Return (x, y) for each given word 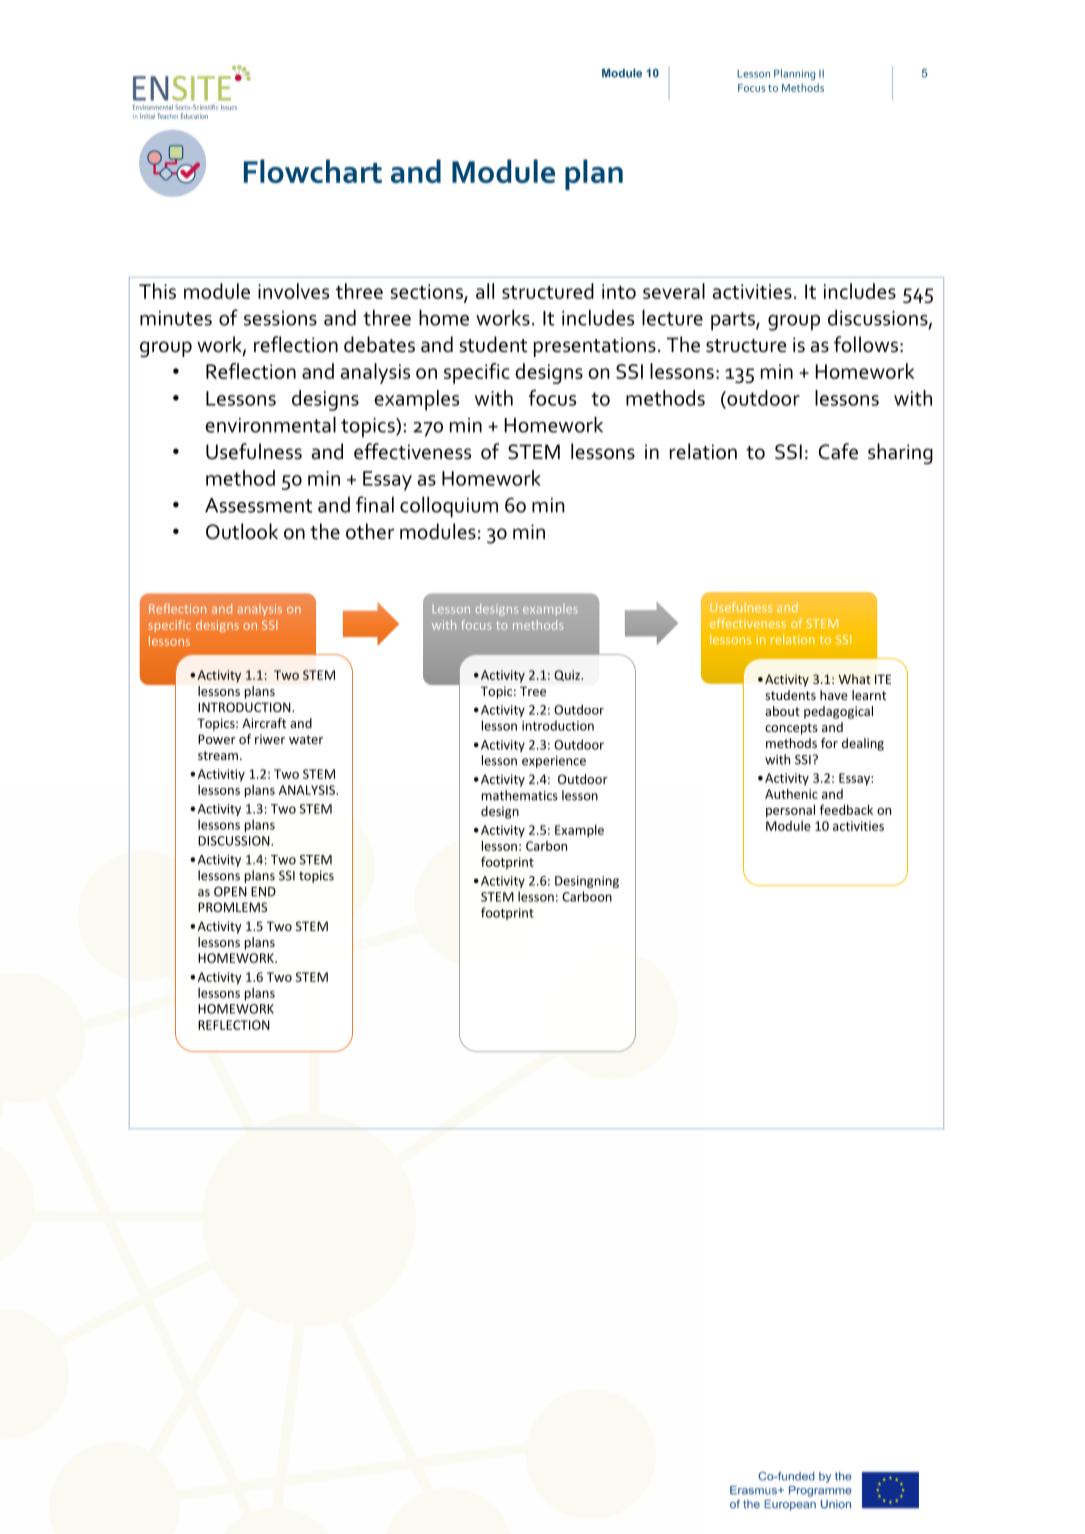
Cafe (838, 451)
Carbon (546, 846)
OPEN (230, 892)
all (485, 291)
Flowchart (313, 171)
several (674, 291)
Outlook (242, 531)
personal (790, 811)
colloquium (449, 507)
